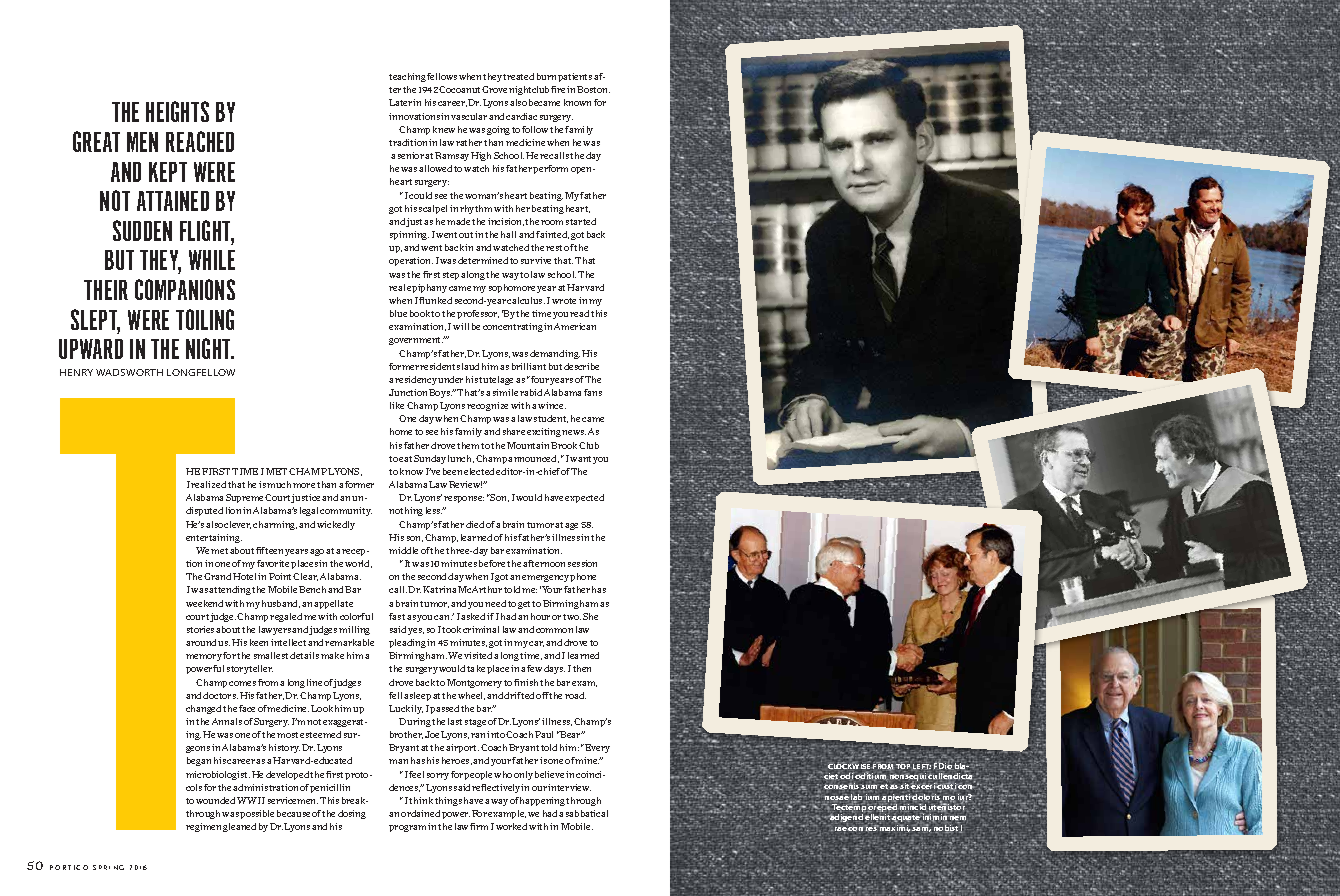  Describe the element at coordinates (481, 629) in the screenshot. I see `criminal` at that location.
